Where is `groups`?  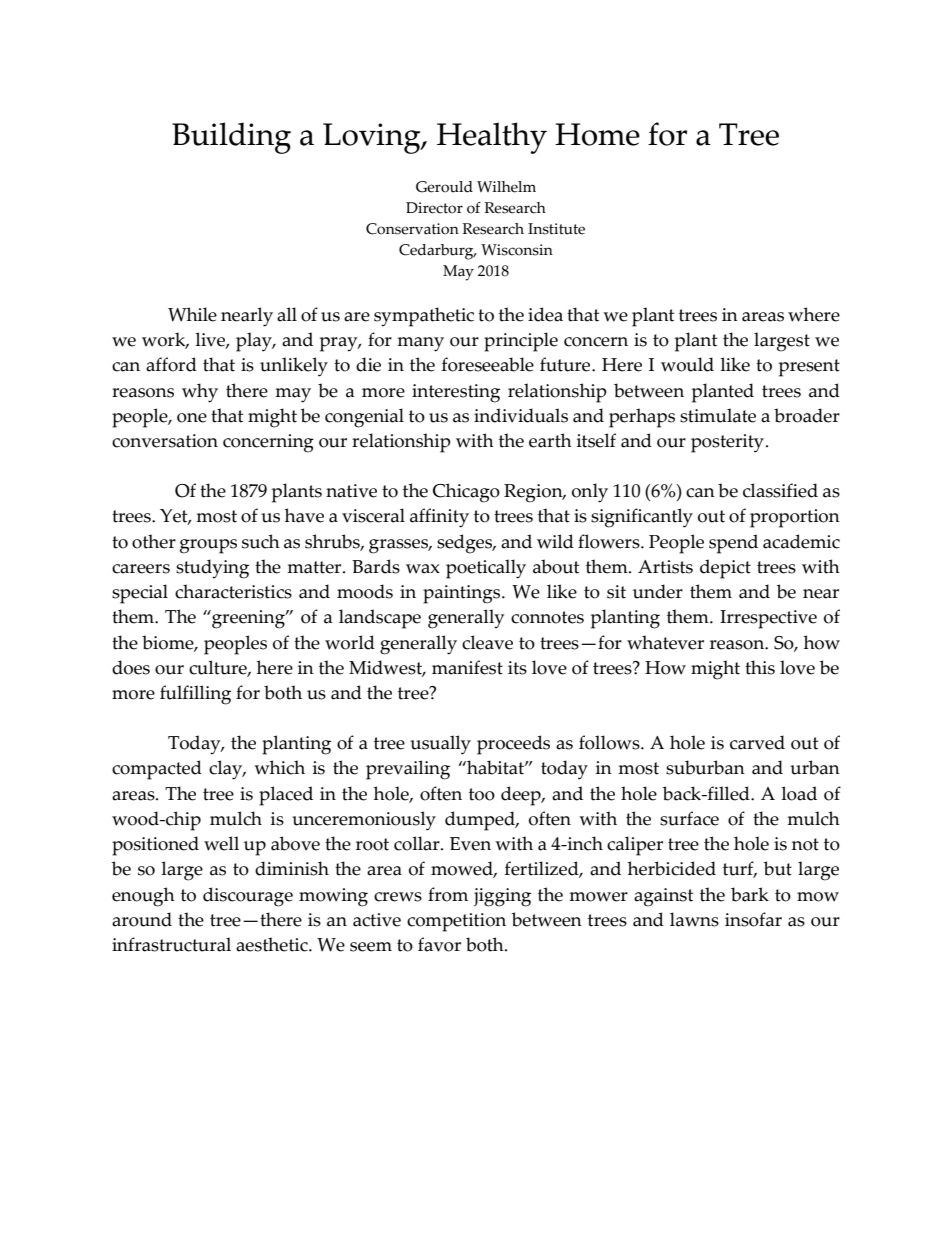 groups is located at coordinates (208, 546).
